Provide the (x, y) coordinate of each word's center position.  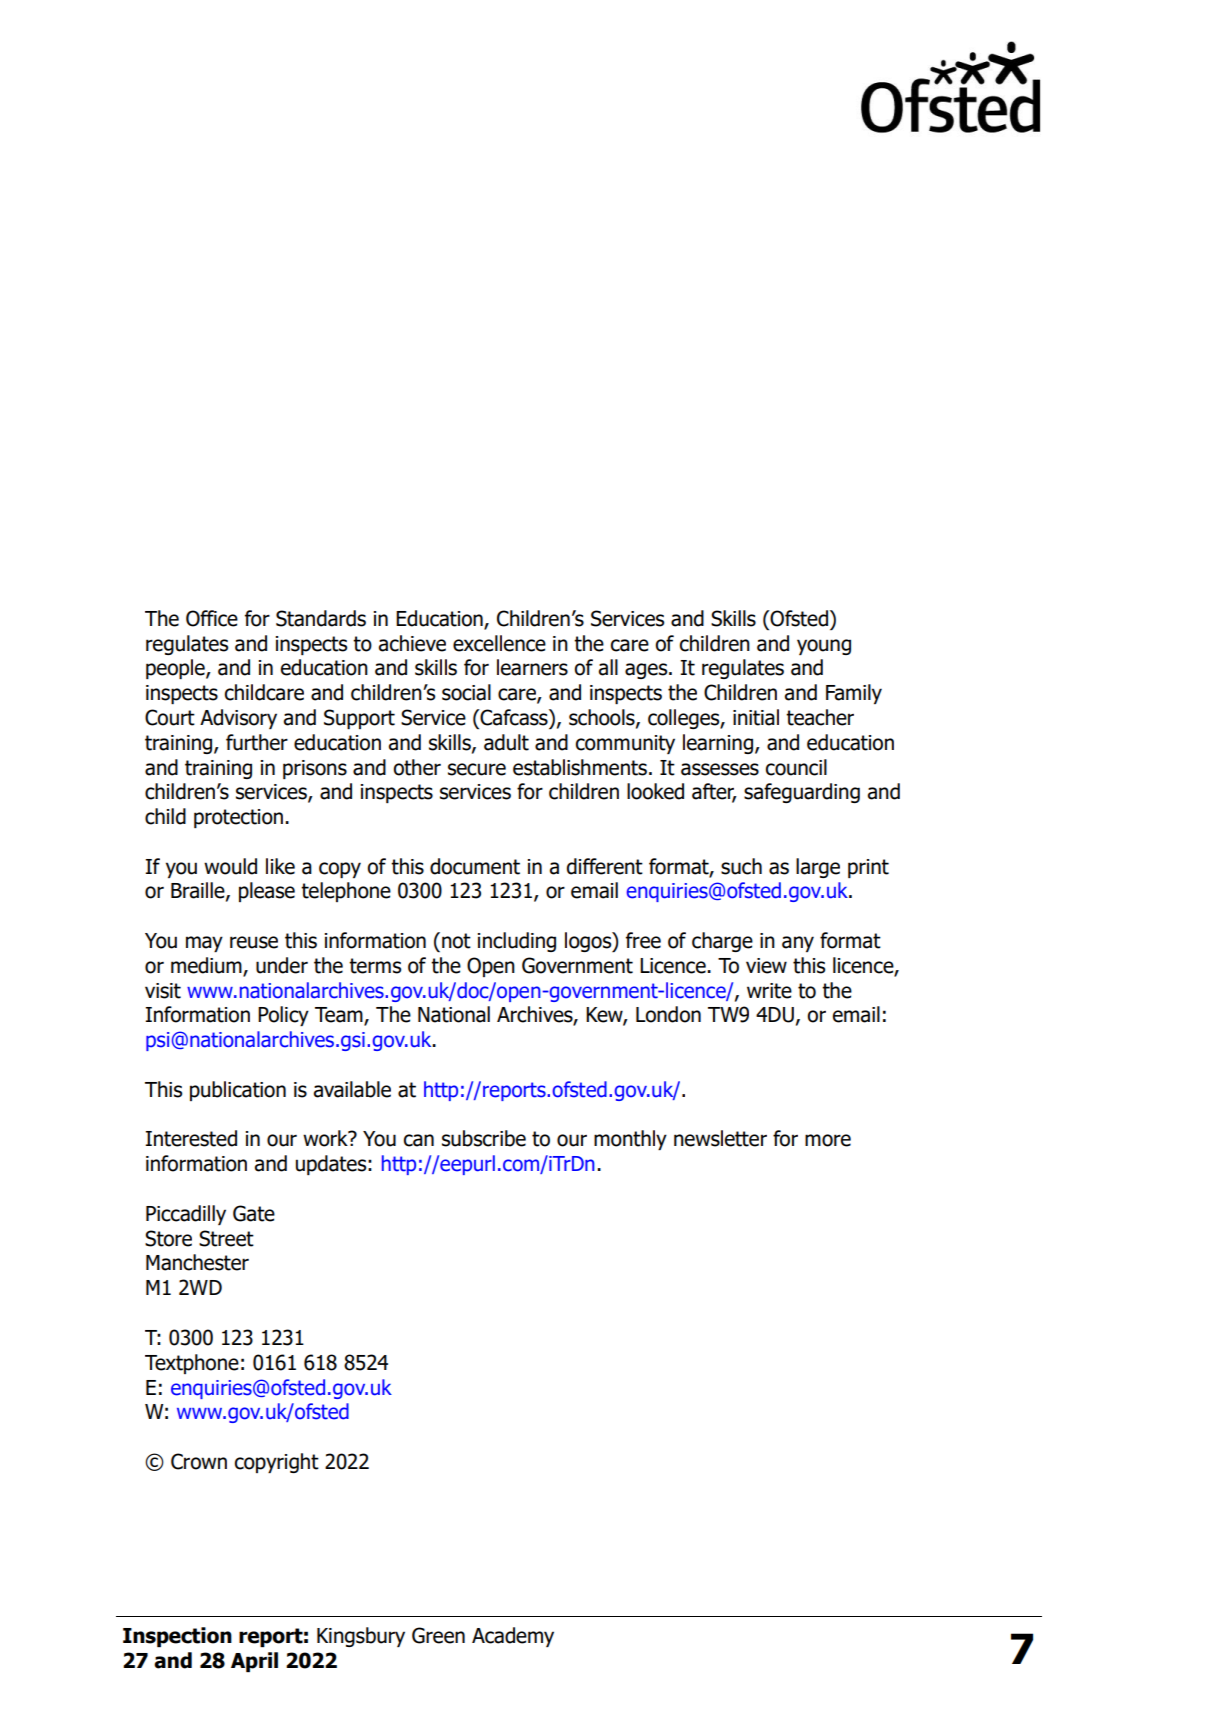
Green (438, 1635)
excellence (499, 643)
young (824, 647)
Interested (191, 1138)
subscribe (484, 1138)
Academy (513, 1637)
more (828, 1140)
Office (212, 618)
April (254, 1662)
